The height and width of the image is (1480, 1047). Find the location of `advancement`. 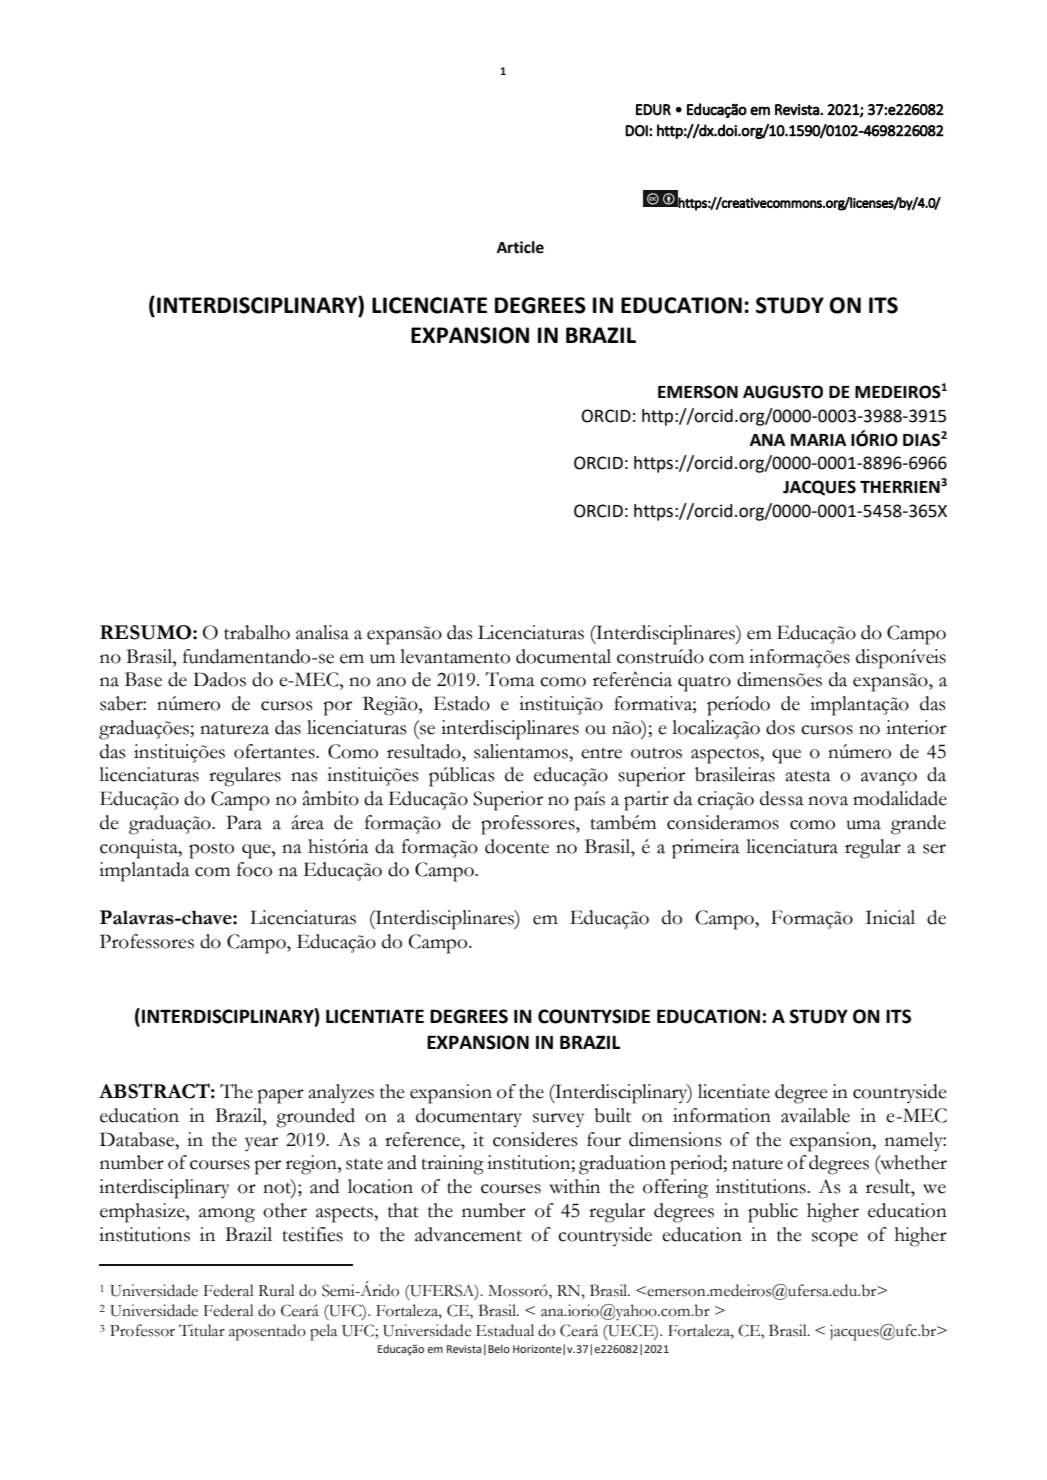

advancement is located at coordinates (468, 1234).
